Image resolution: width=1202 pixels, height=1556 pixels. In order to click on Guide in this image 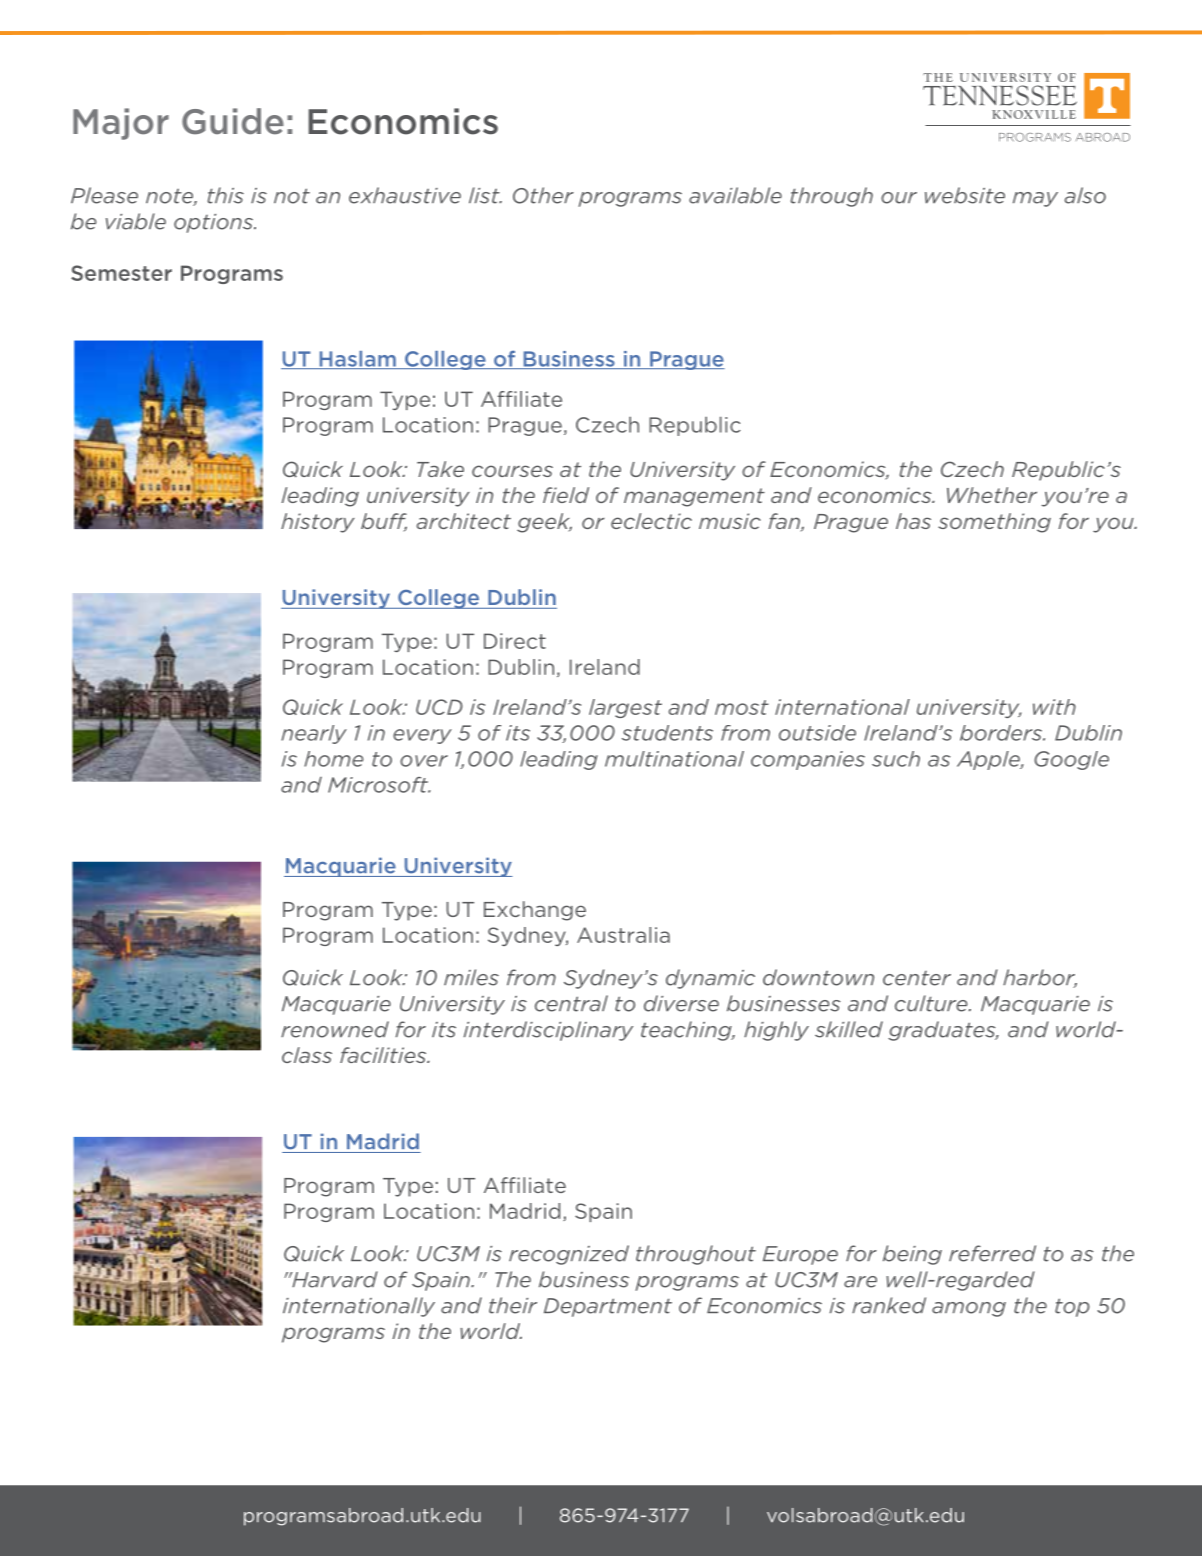, I will do `click(233, 121)`.
